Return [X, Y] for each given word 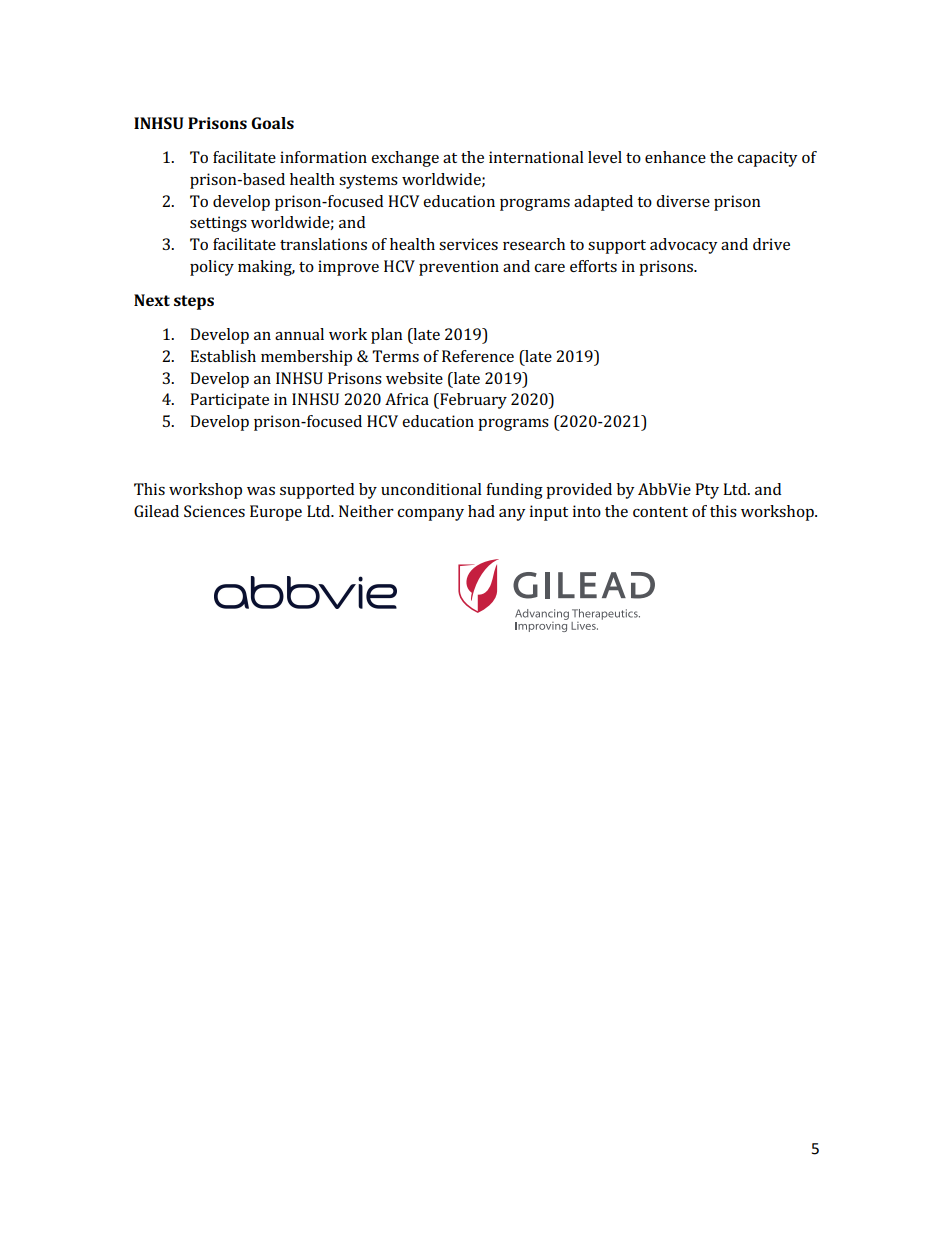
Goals [272, 123]
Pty [707, 491]
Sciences [214, 511]
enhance [675, 157]
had [481, 511]
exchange [405, 159]
